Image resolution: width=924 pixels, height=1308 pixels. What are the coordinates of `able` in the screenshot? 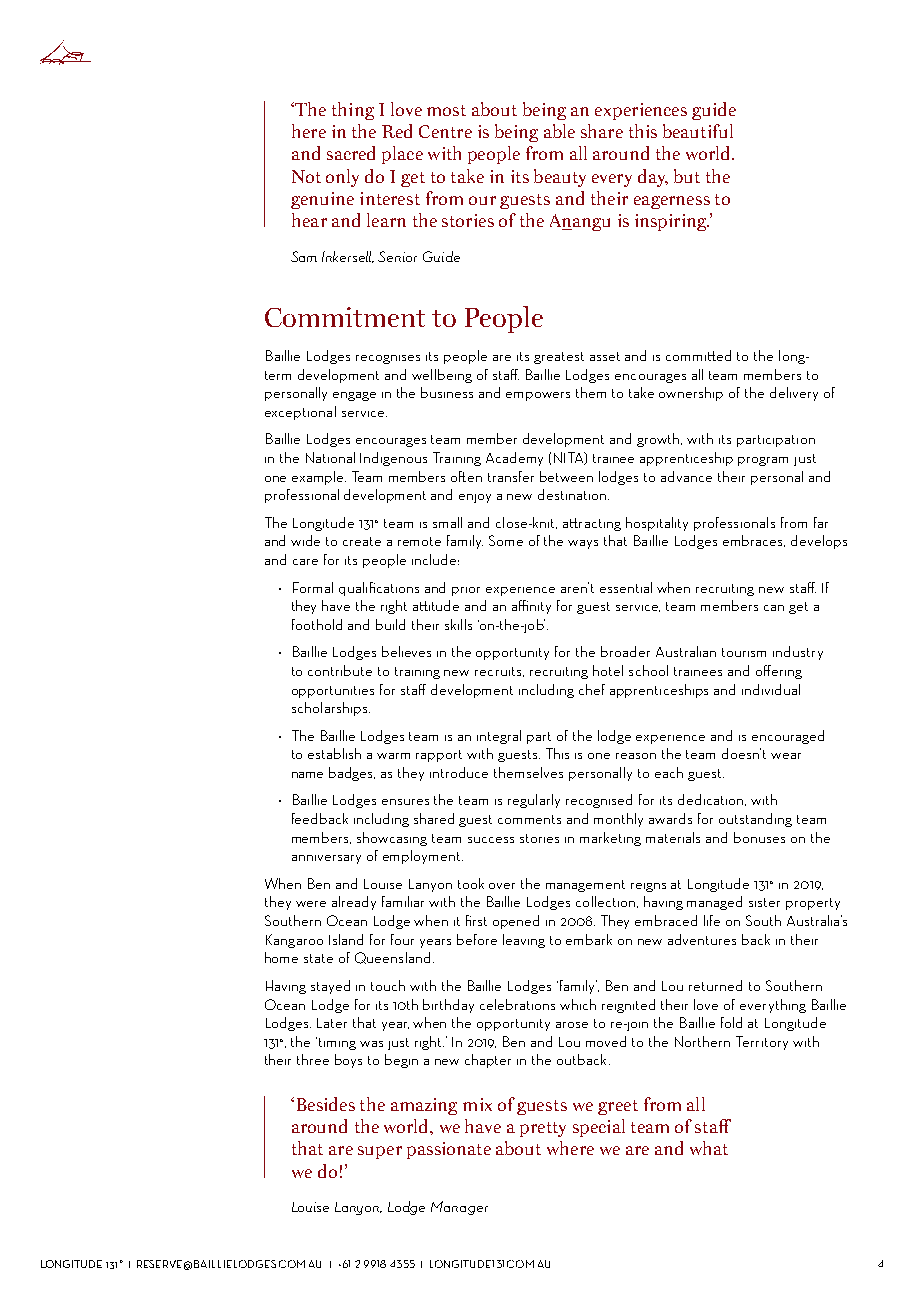 It's located at (559, 131).
